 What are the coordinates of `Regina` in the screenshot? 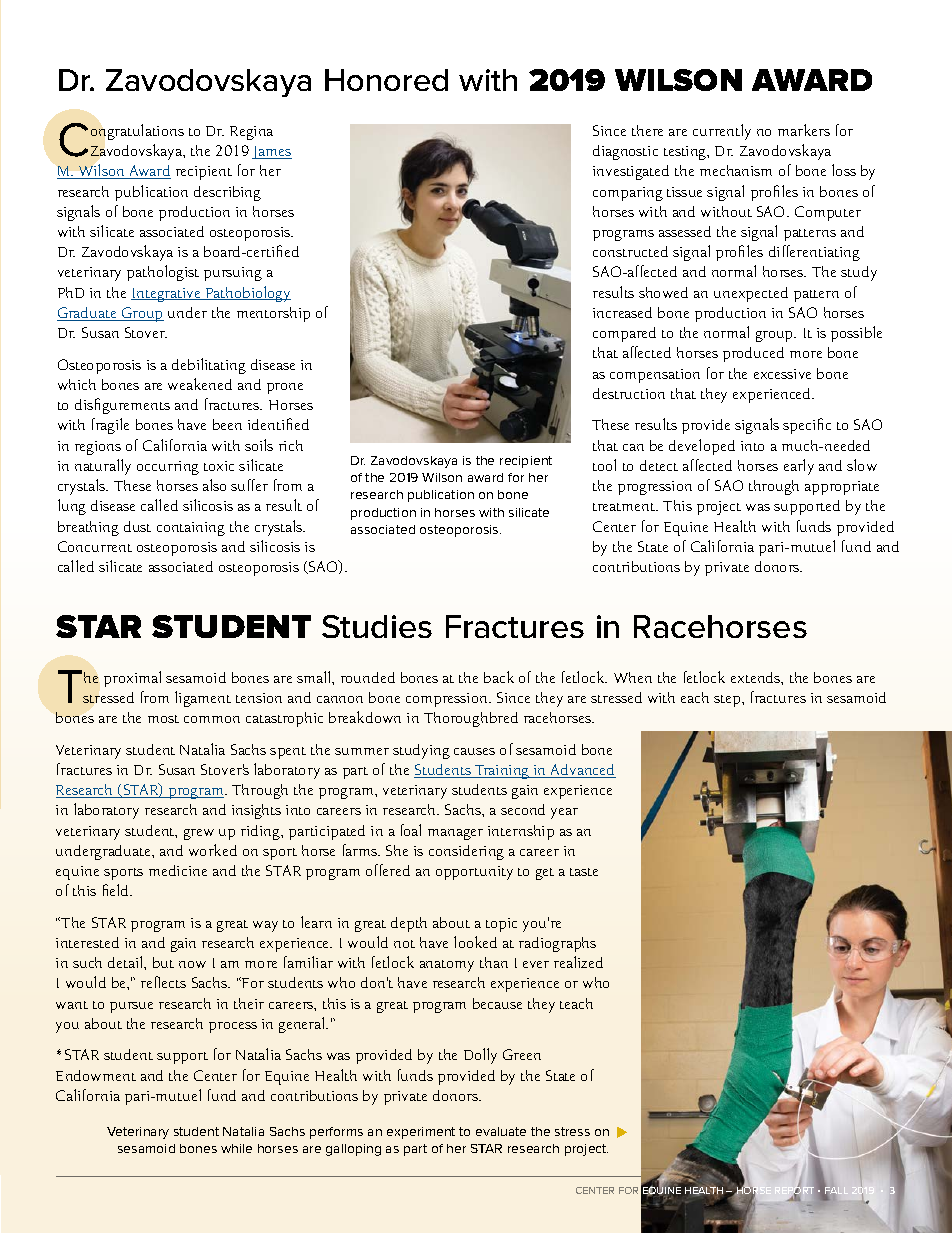 It's located at (251, 133).
